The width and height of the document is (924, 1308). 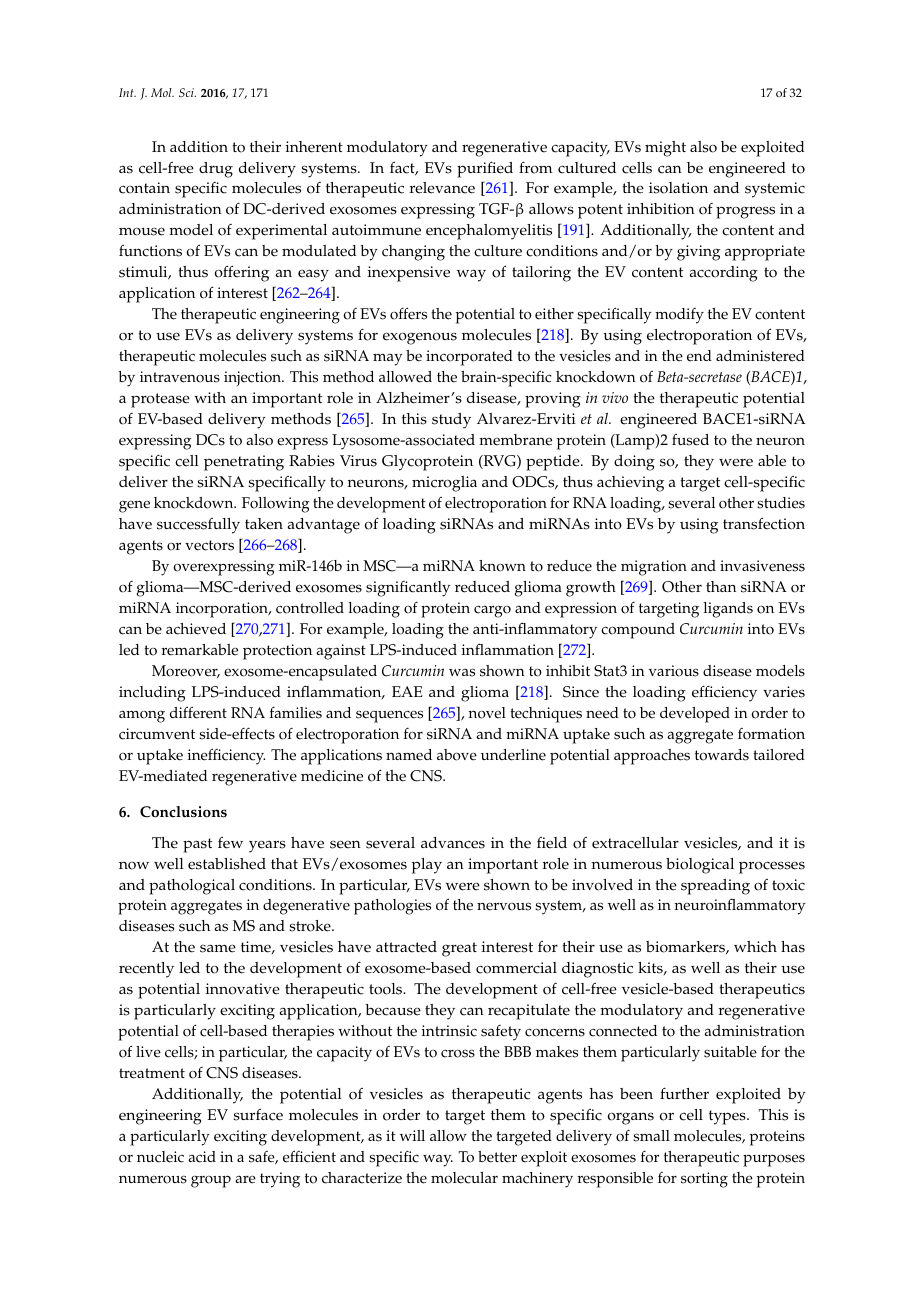 I want to click on purified, so click(x=485, y=169).
